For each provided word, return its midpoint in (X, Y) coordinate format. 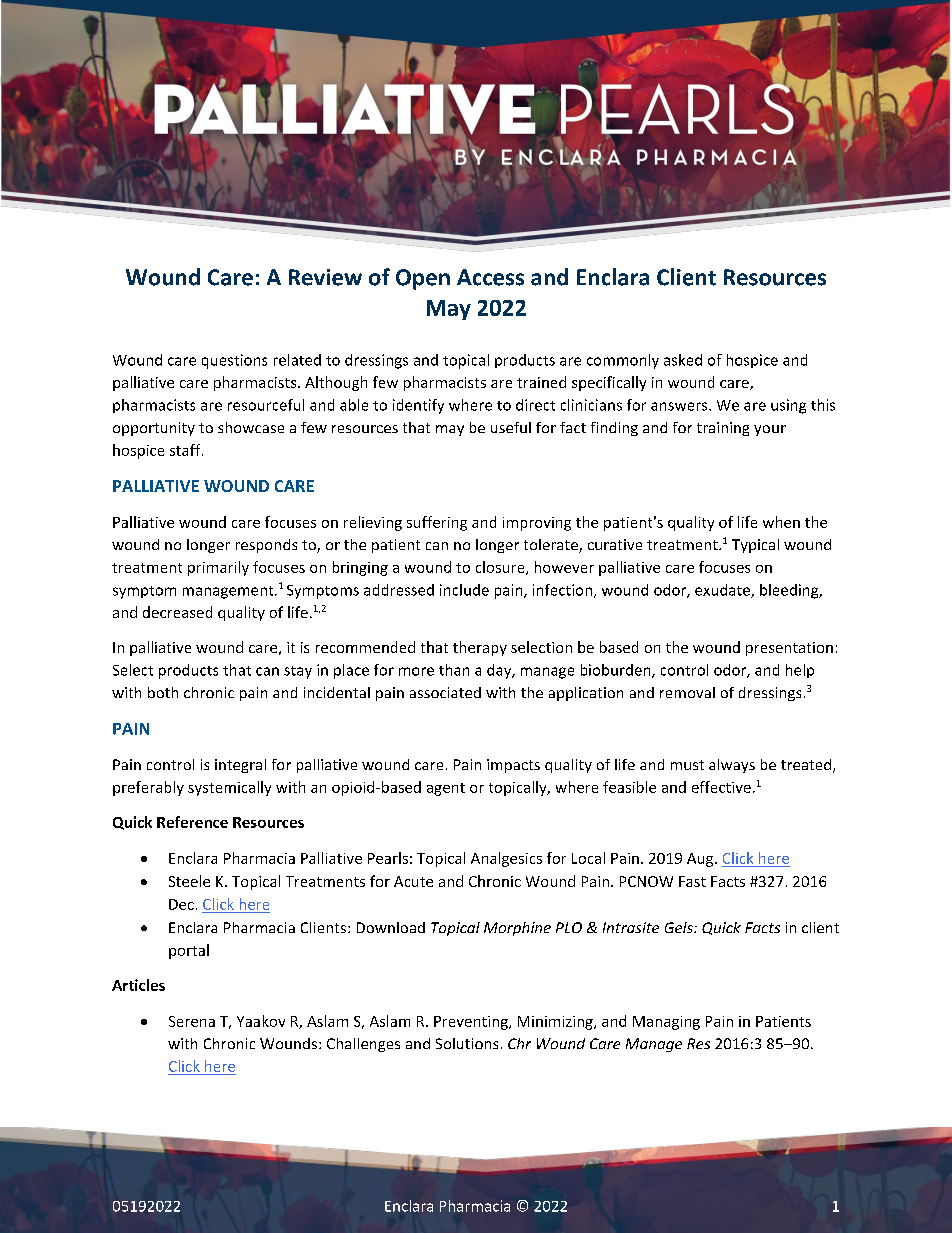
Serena (192, 1021)
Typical (755, 546)
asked (683, 360)
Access (490, 277)
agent (446, 789)
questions (234, 361)
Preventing (472, 1023)
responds (266, 546)
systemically (229, 788)
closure (501, 568)
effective (721, 787)
